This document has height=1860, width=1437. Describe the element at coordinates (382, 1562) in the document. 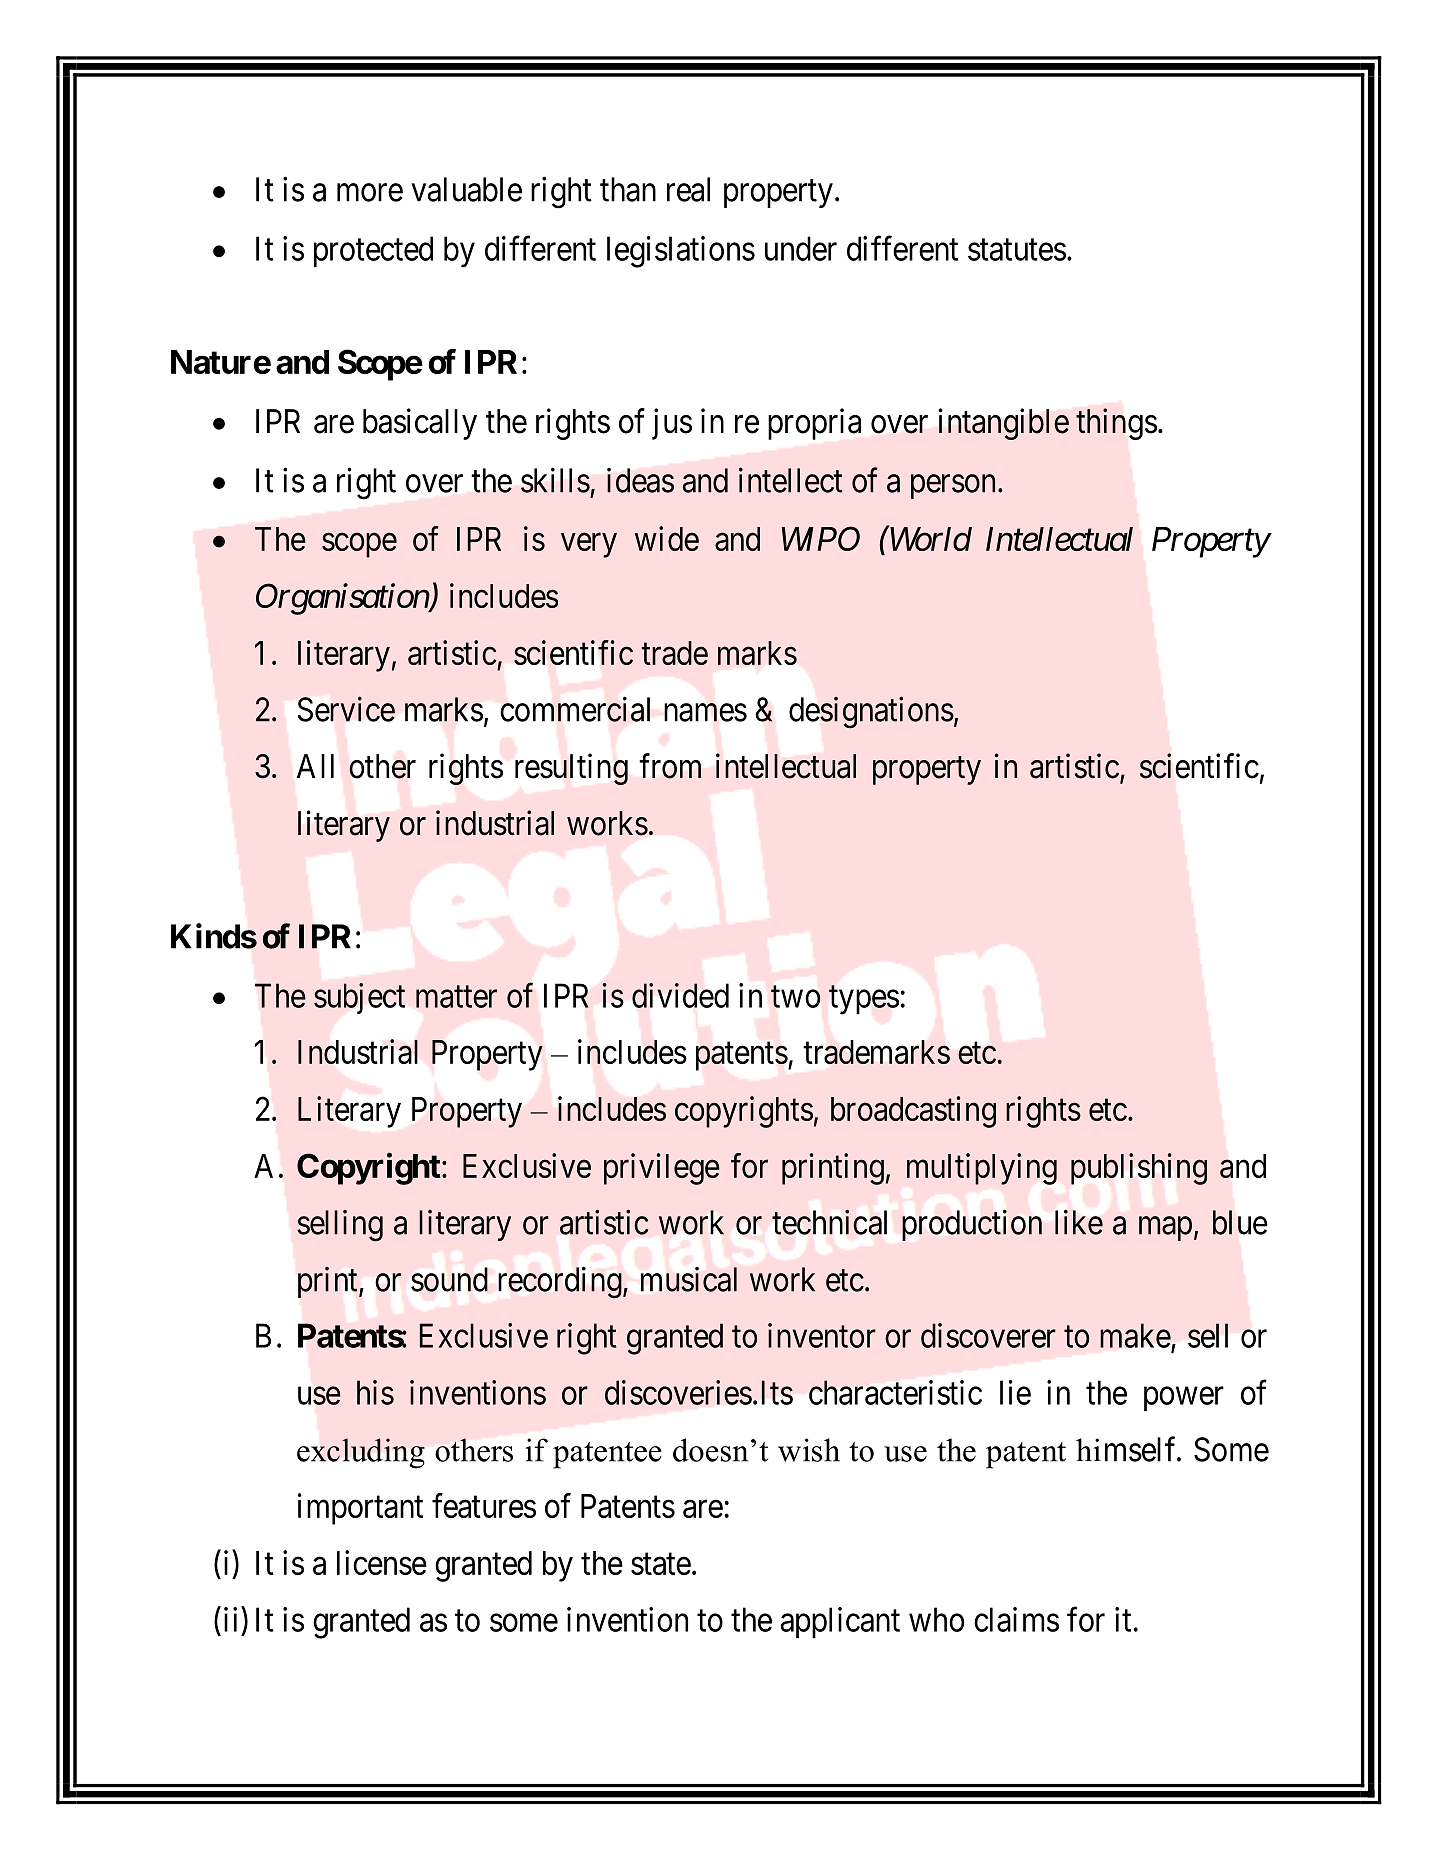

I see `license` at that location.
